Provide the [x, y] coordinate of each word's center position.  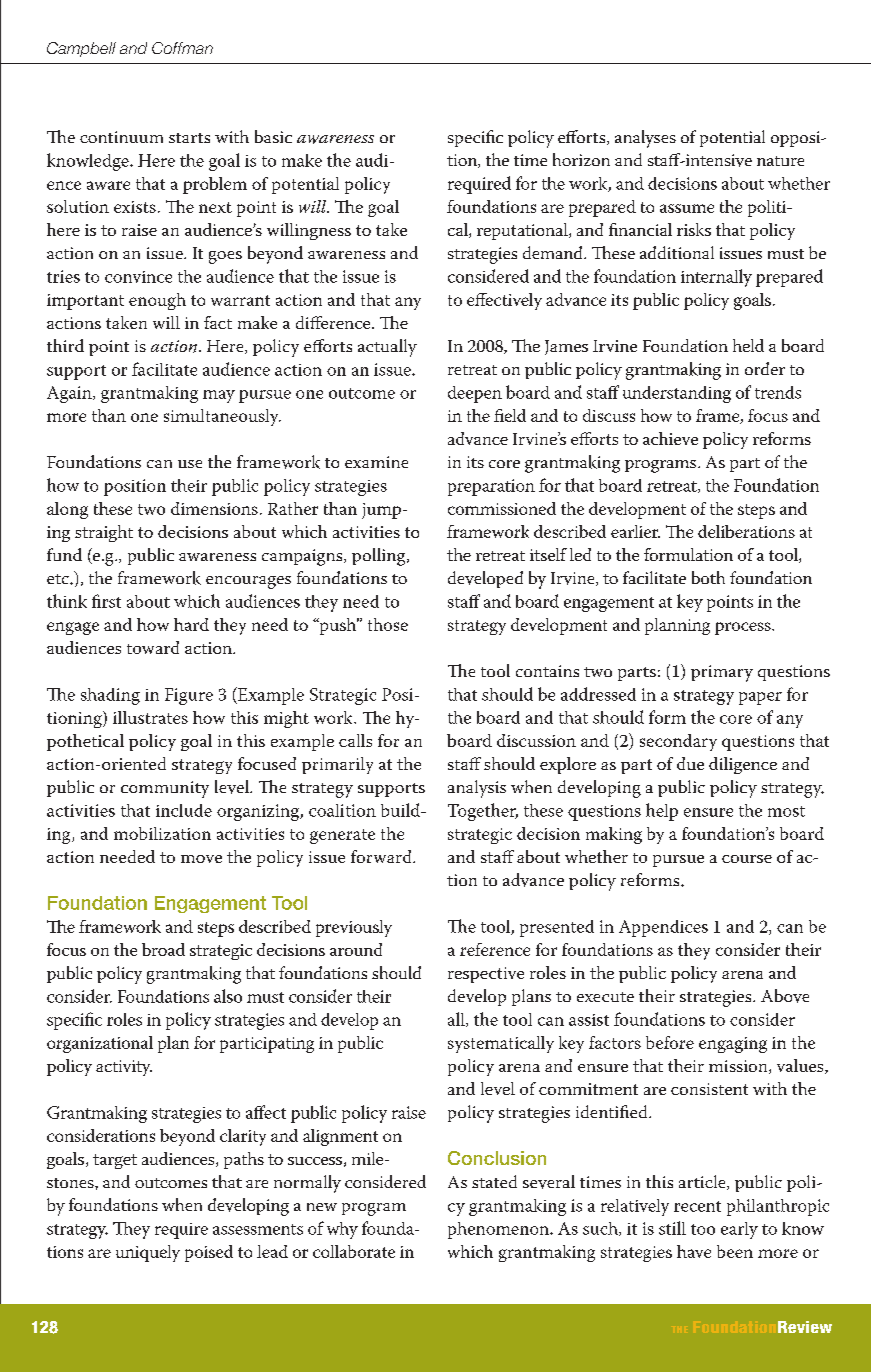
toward [153, 647]
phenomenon [500, 1230]
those [388, 624]
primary [722, 673]
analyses [645, 139]
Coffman [182, 48]
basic [273, 136]
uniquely [148, 1253]
